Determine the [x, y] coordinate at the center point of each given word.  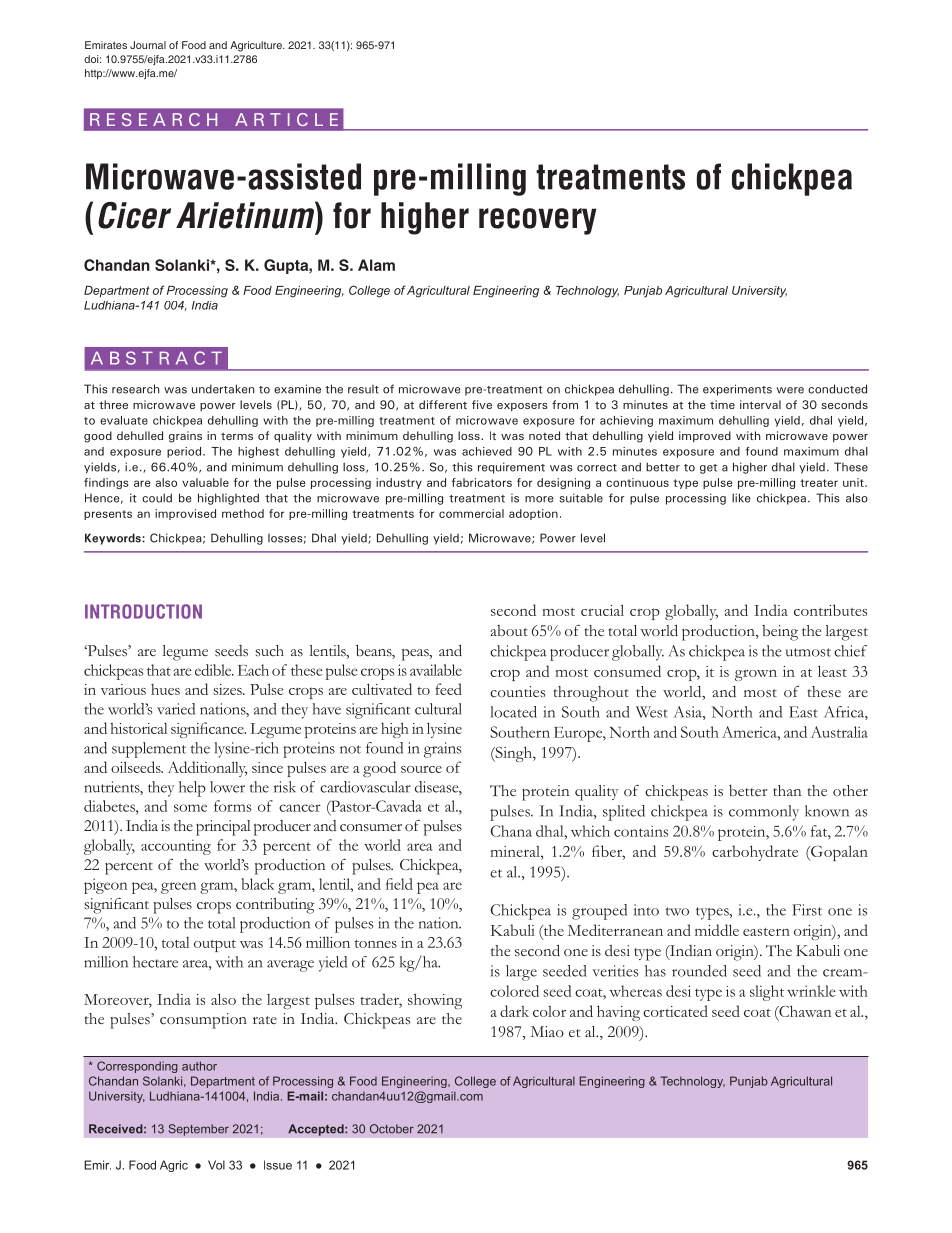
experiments [737, 390]
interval [760, 404]
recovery [538, 221]
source [421, 769]
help [192, 789]
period [185, 452]
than [787, 790]
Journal [148, 45]
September [198, 1130]
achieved [487, 451]
